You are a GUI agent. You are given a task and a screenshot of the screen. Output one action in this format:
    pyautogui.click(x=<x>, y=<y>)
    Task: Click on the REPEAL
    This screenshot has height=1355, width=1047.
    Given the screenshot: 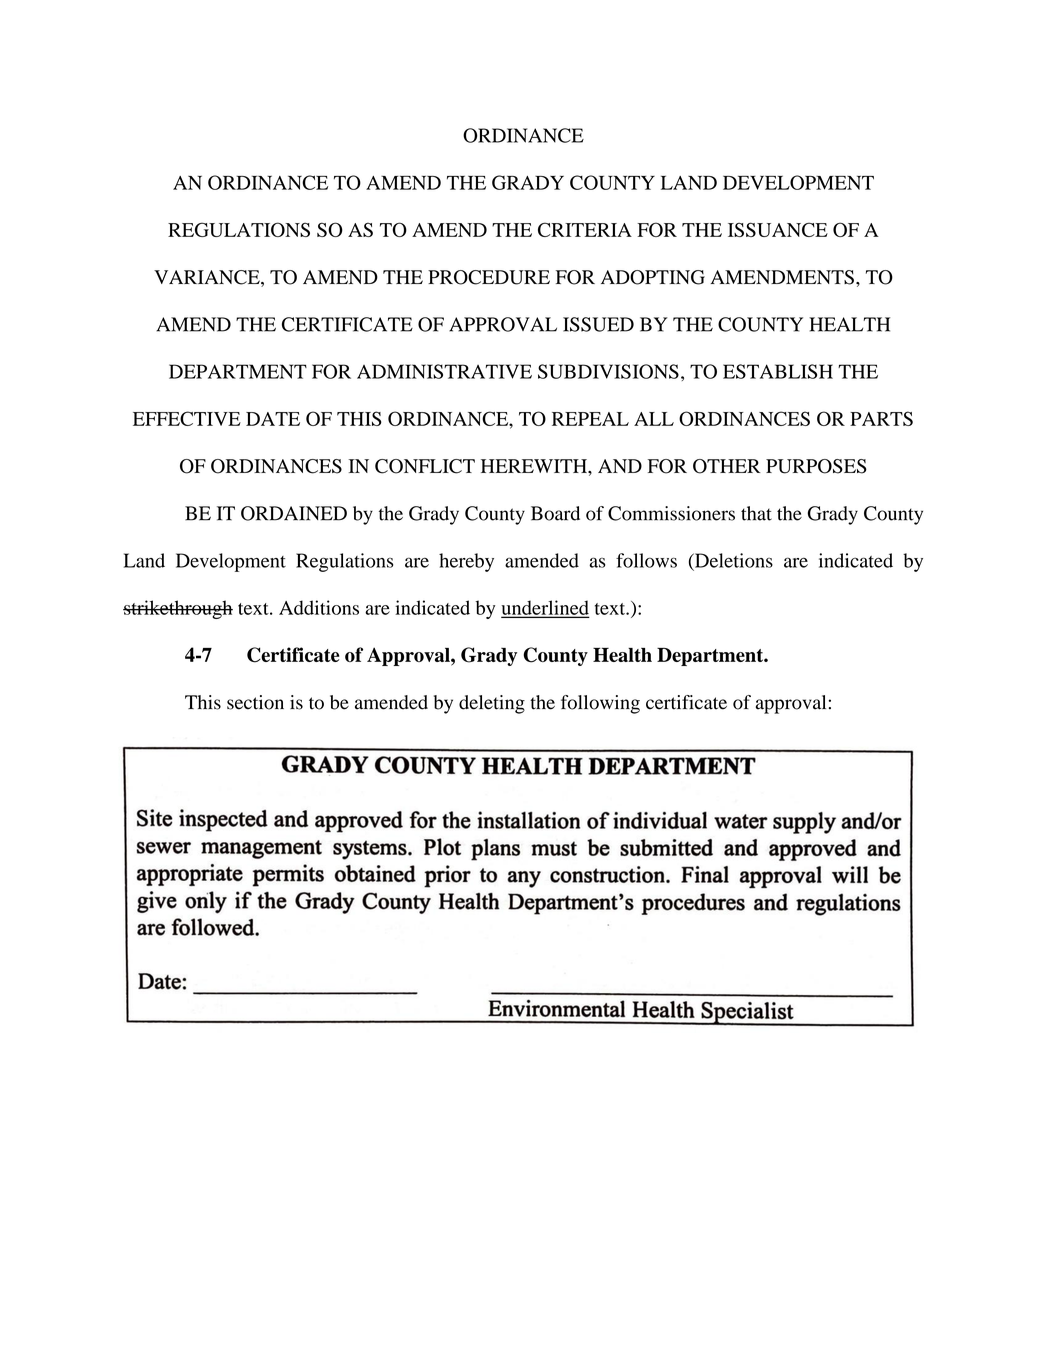 What is the action you would take?
    pyautogui.click(x=590, y=419)
